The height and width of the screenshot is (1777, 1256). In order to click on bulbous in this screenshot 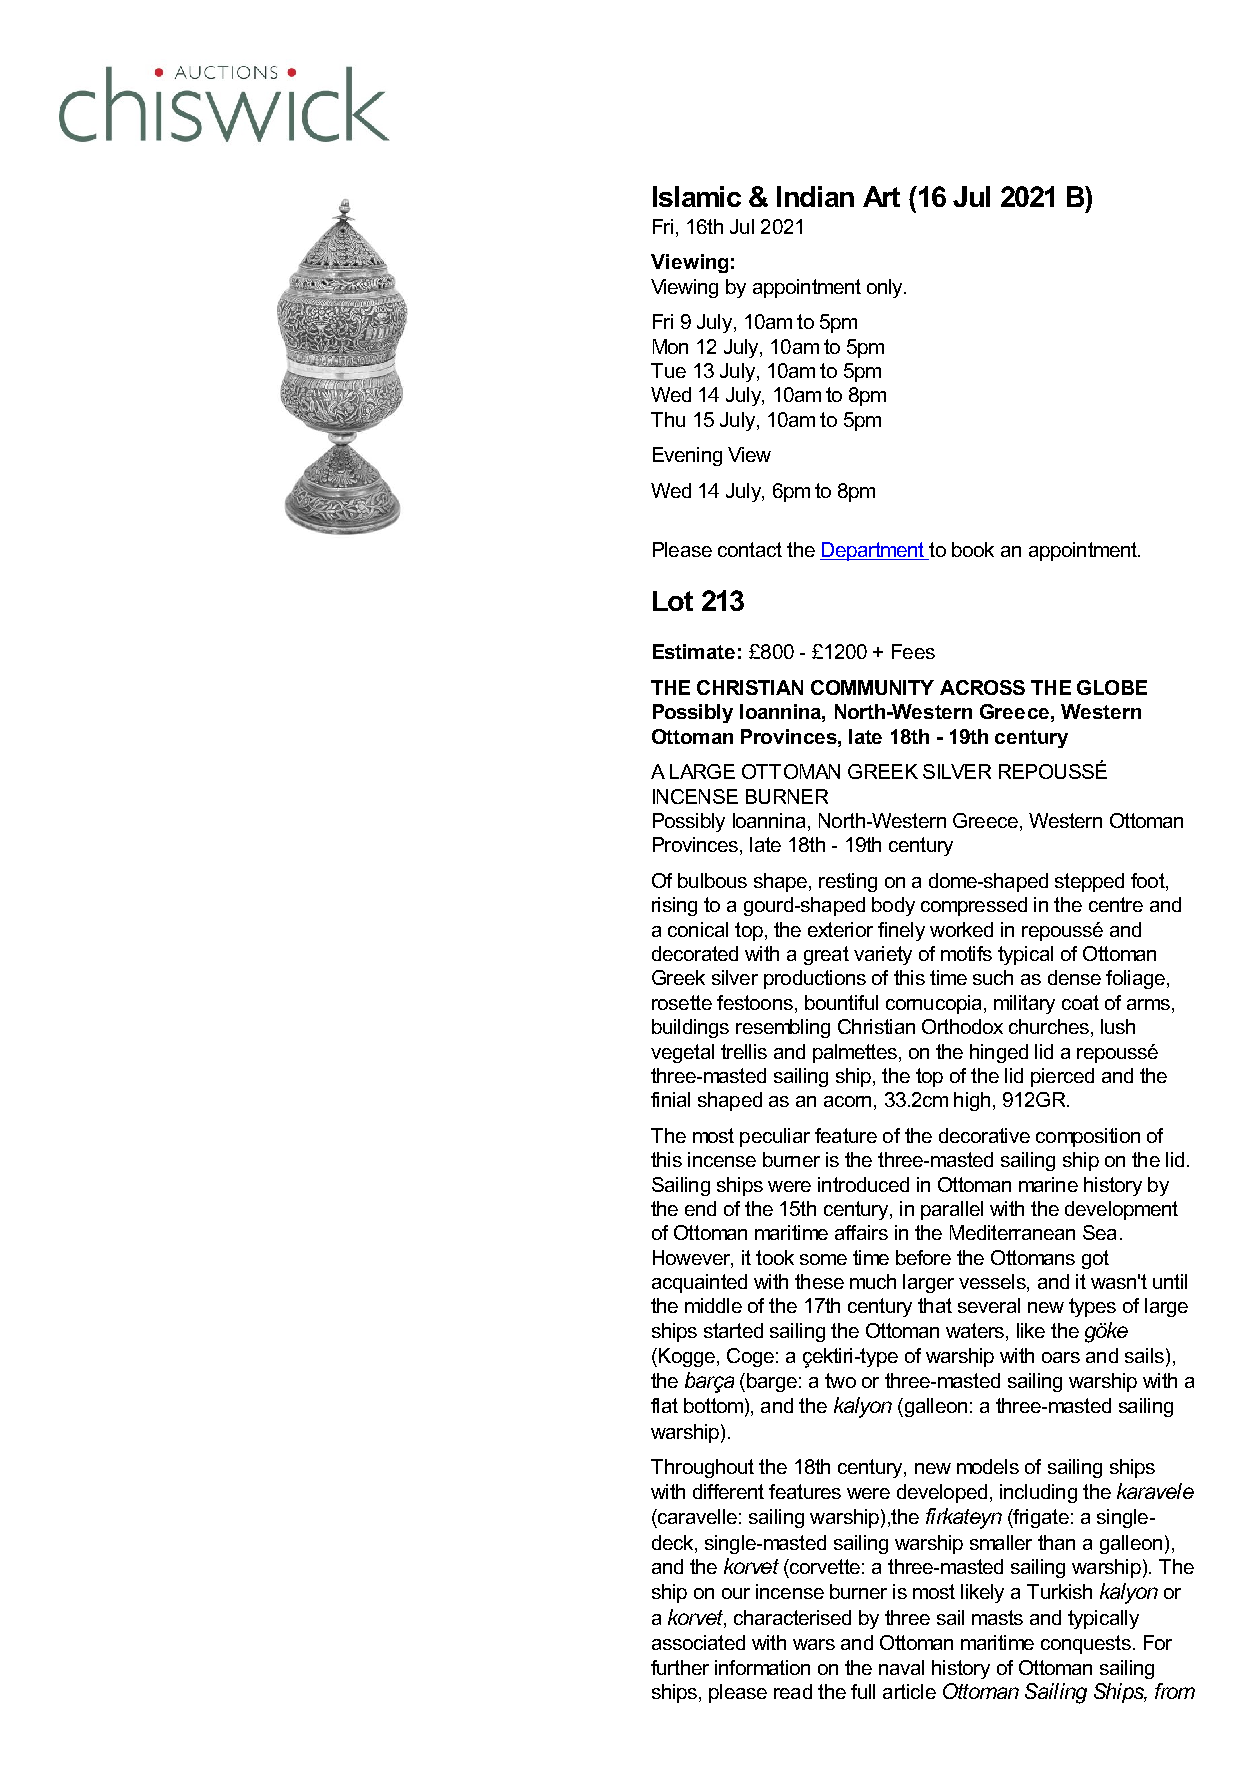, I will do `click(712, 880)`.
